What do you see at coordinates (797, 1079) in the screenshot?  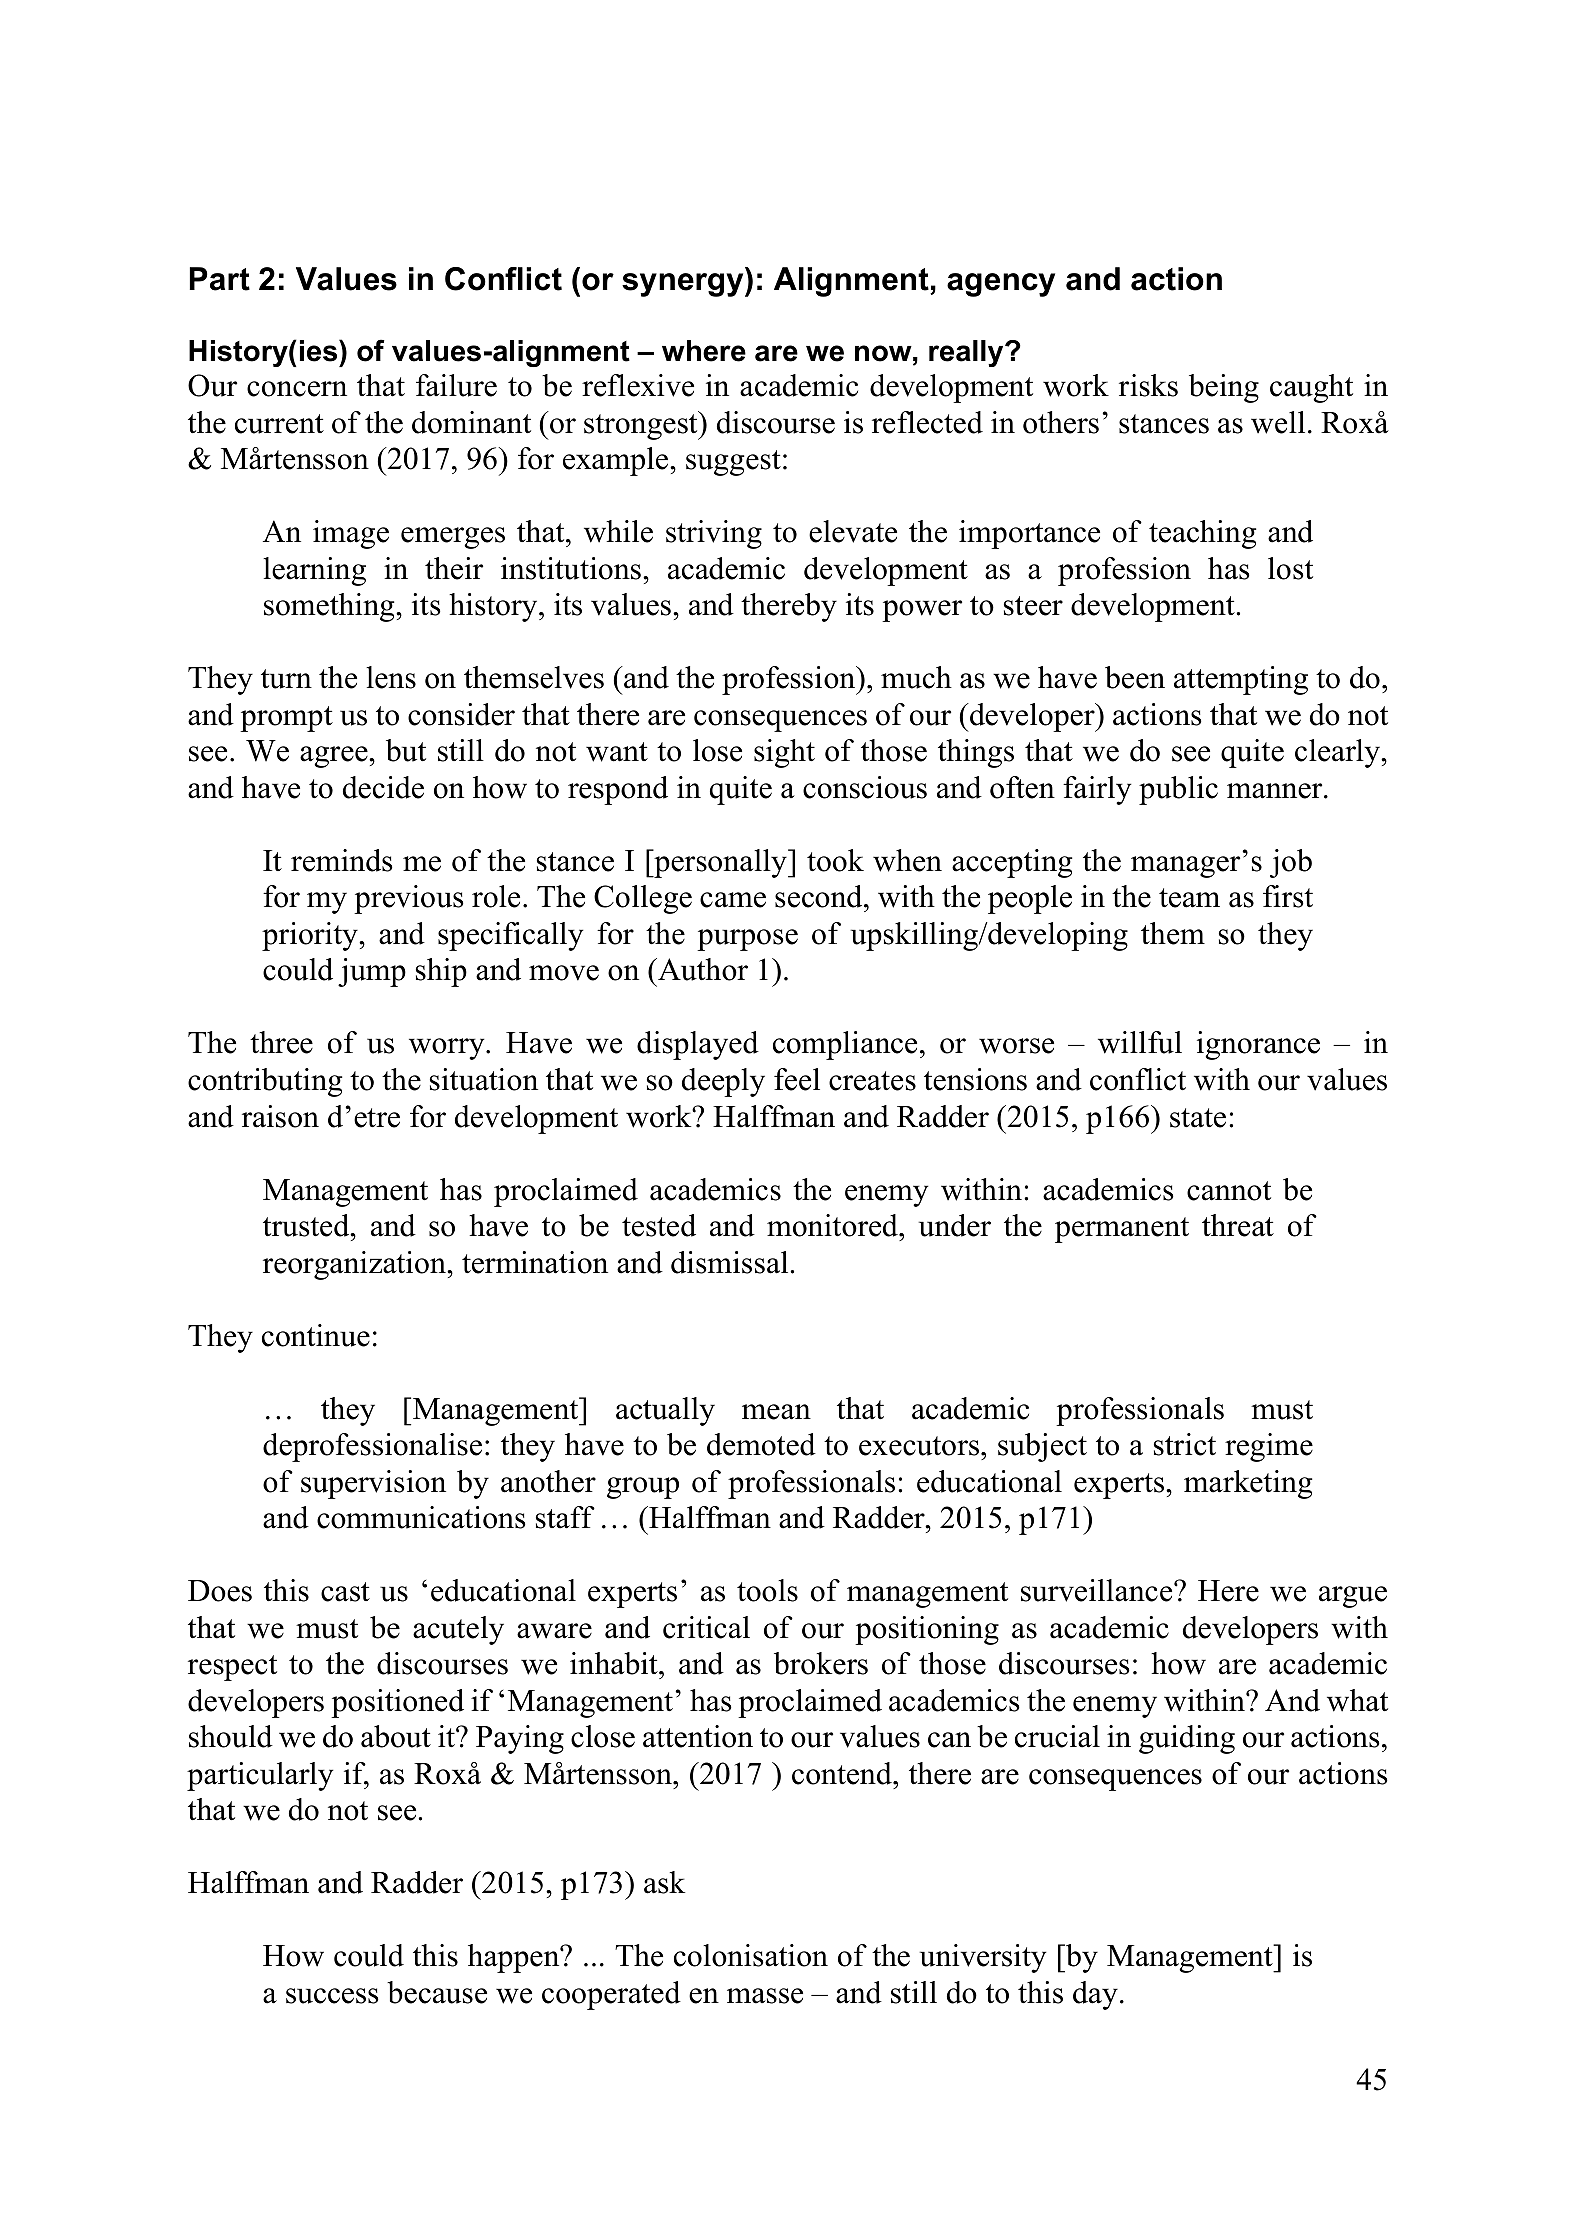 I see `feel` at bounding box center [797, 1079].
